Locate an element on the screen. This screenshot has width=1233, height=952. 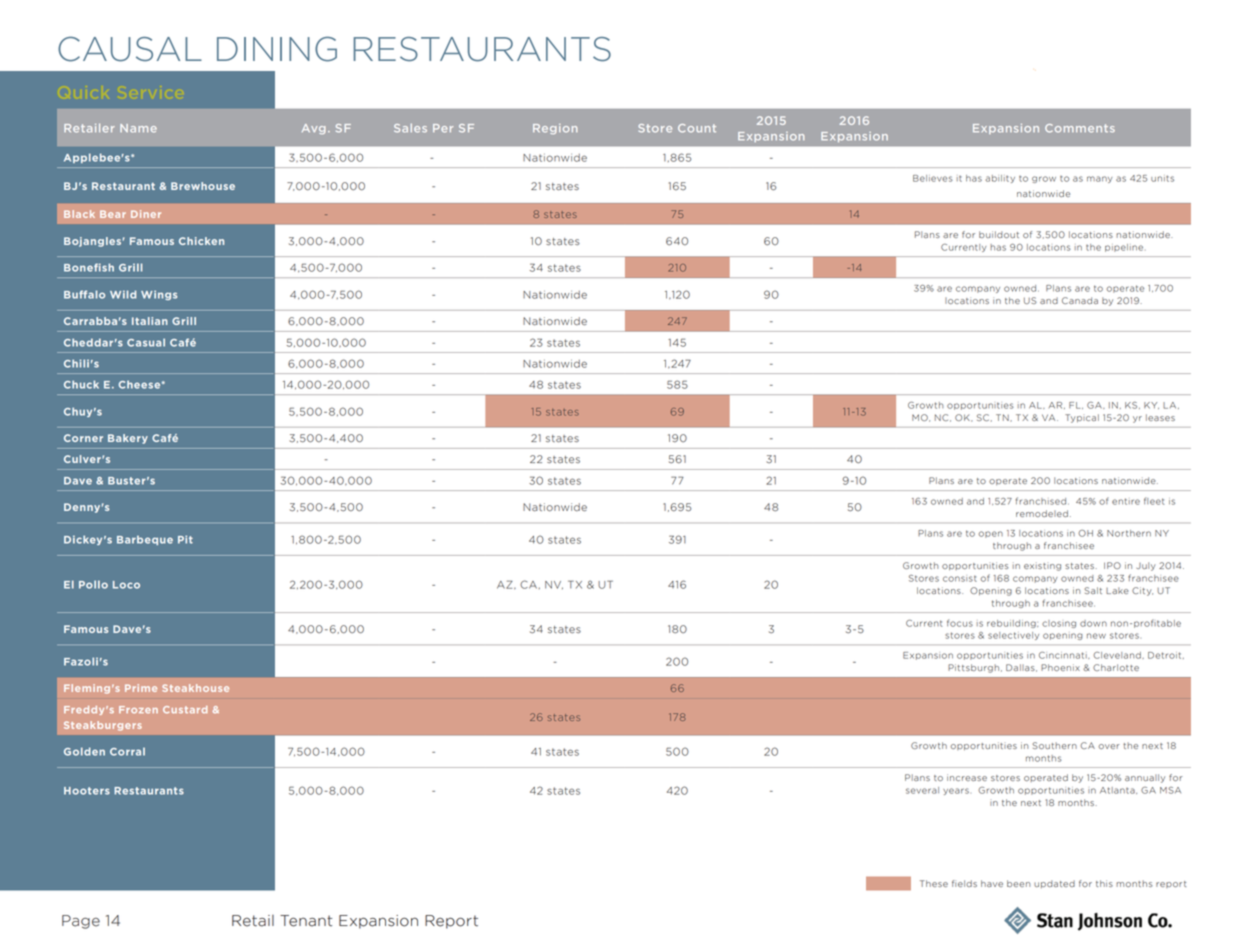
Typical is located at coordinates (1082, 418).
